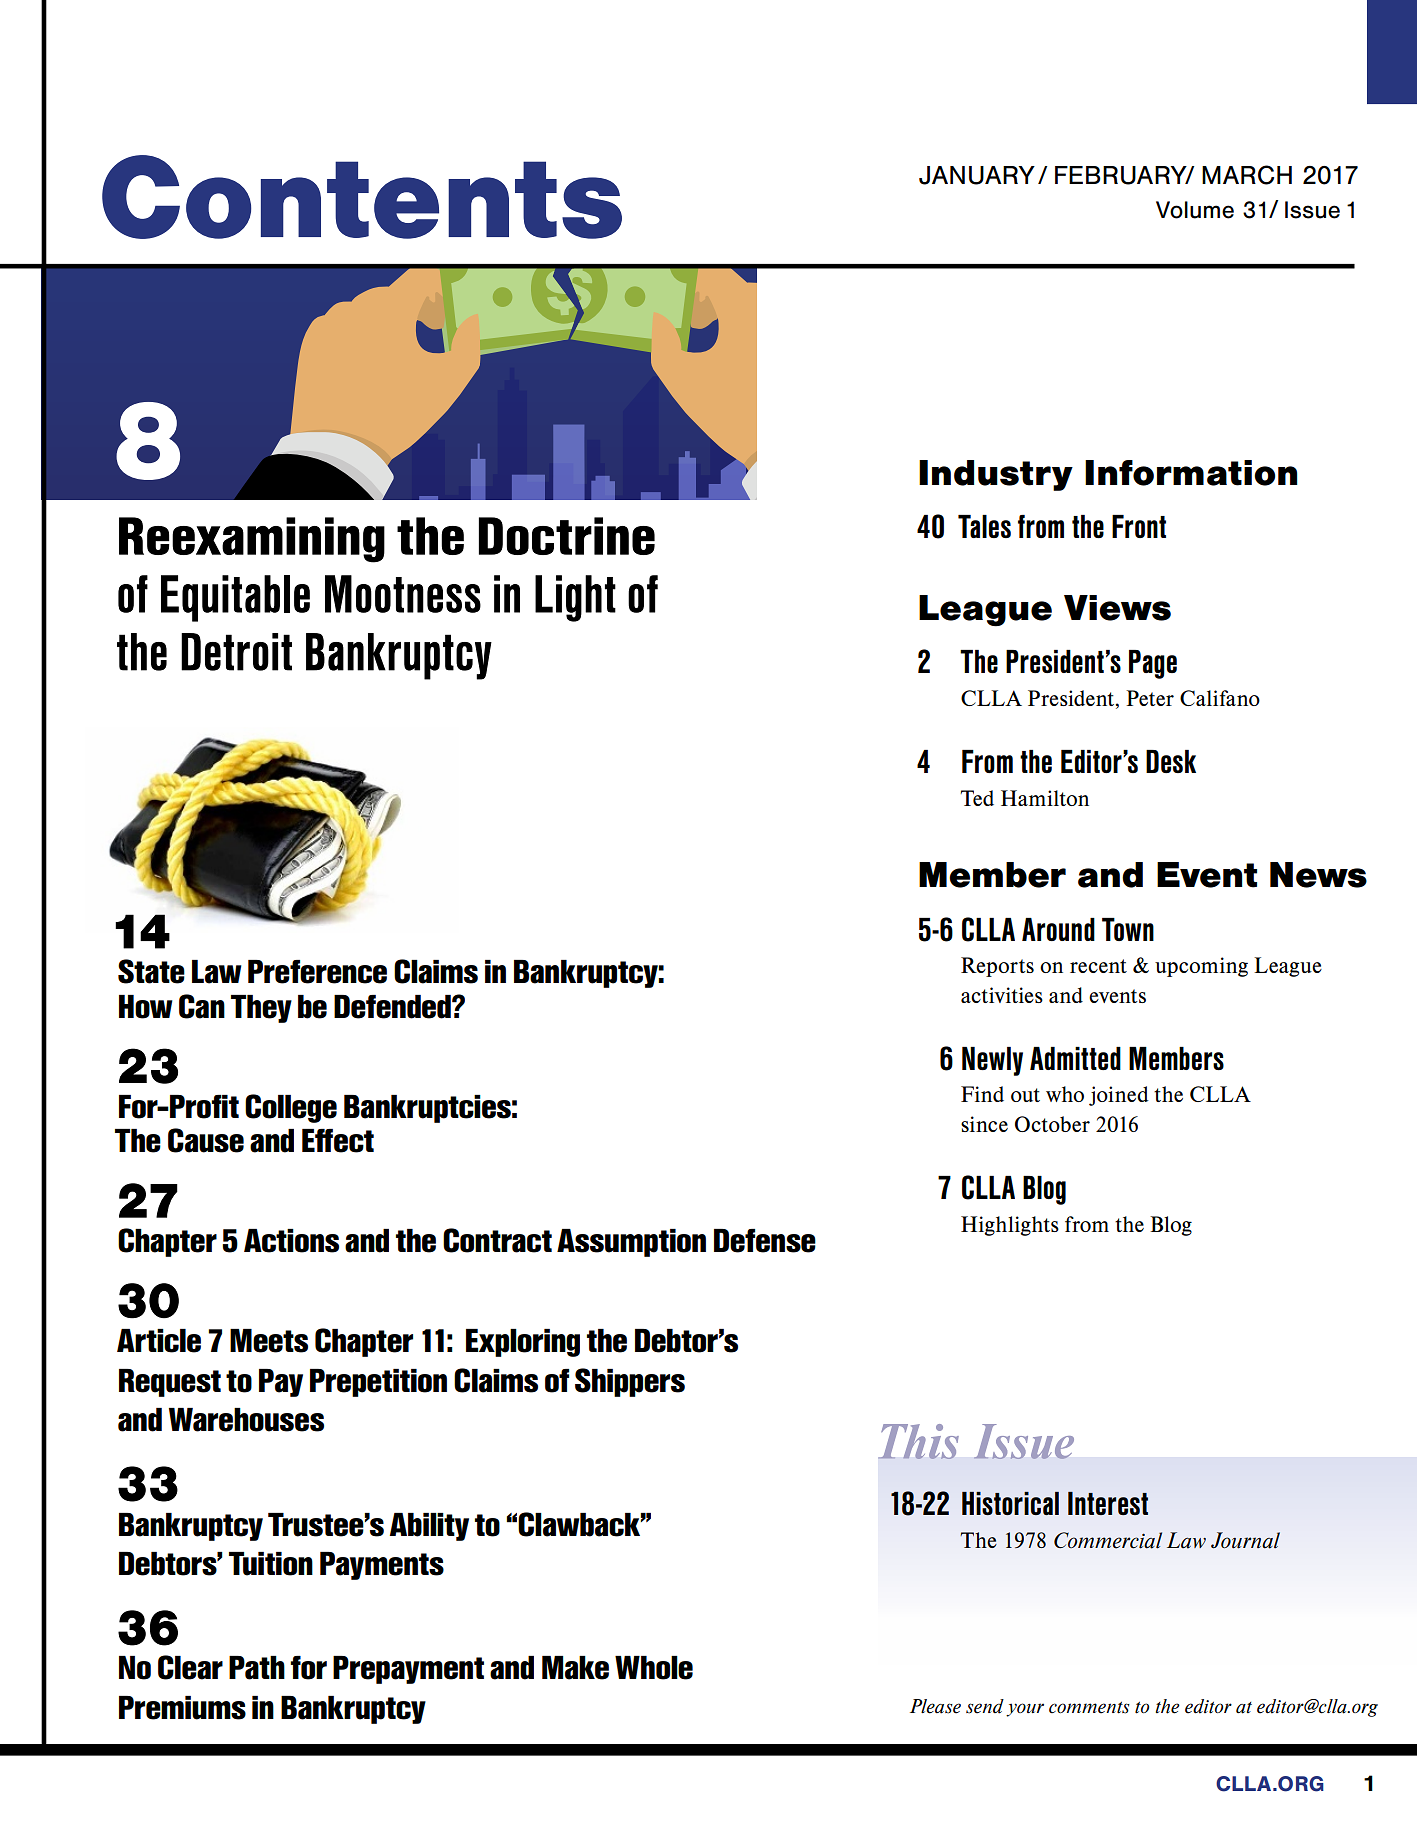 The image size is (1417, 1833). What do you see at coordinates (338, 1141) in the page?
I see `Effect` at bounding box center [338, 1141].
